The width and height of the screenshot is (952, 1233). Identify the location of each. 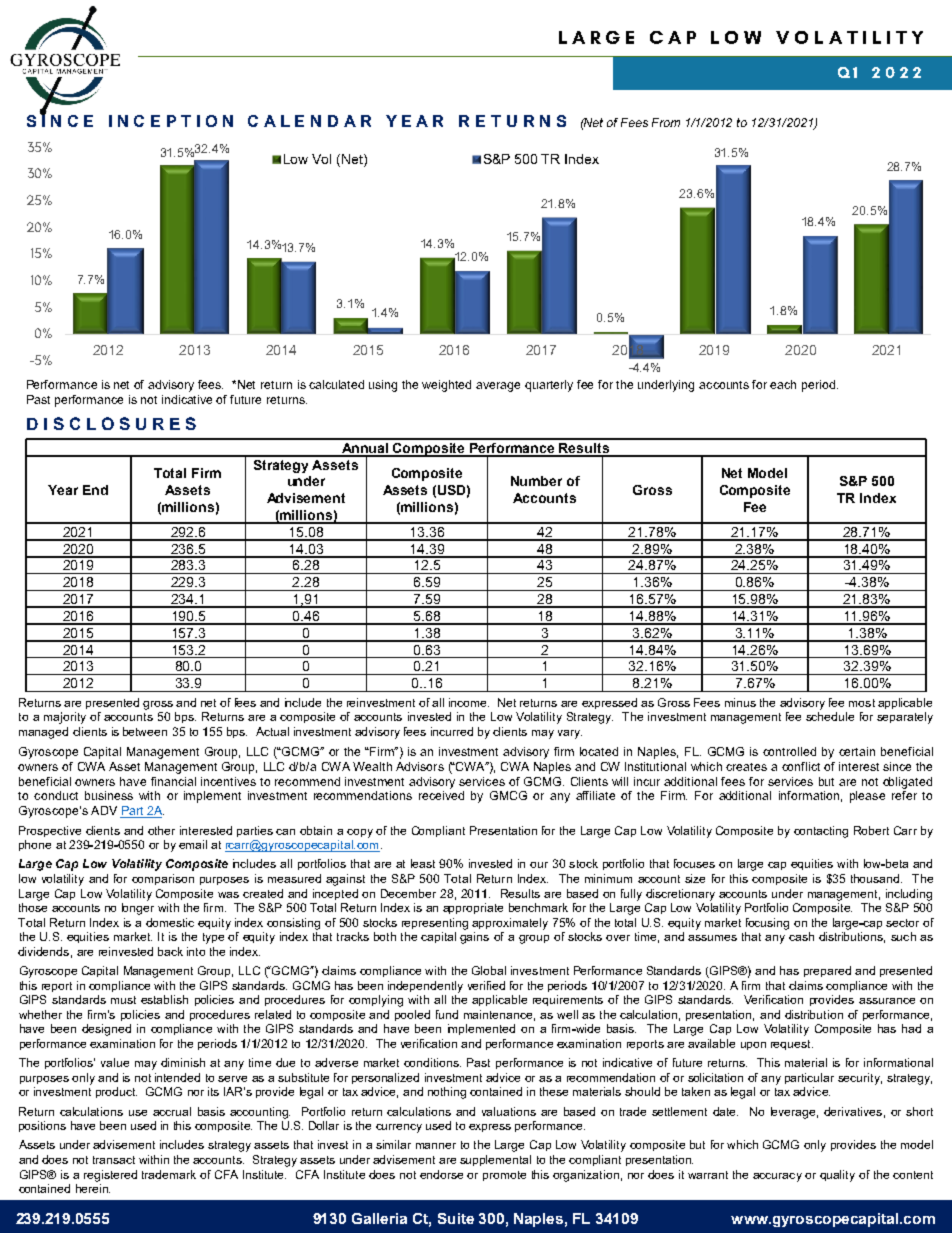
(783, 384).
